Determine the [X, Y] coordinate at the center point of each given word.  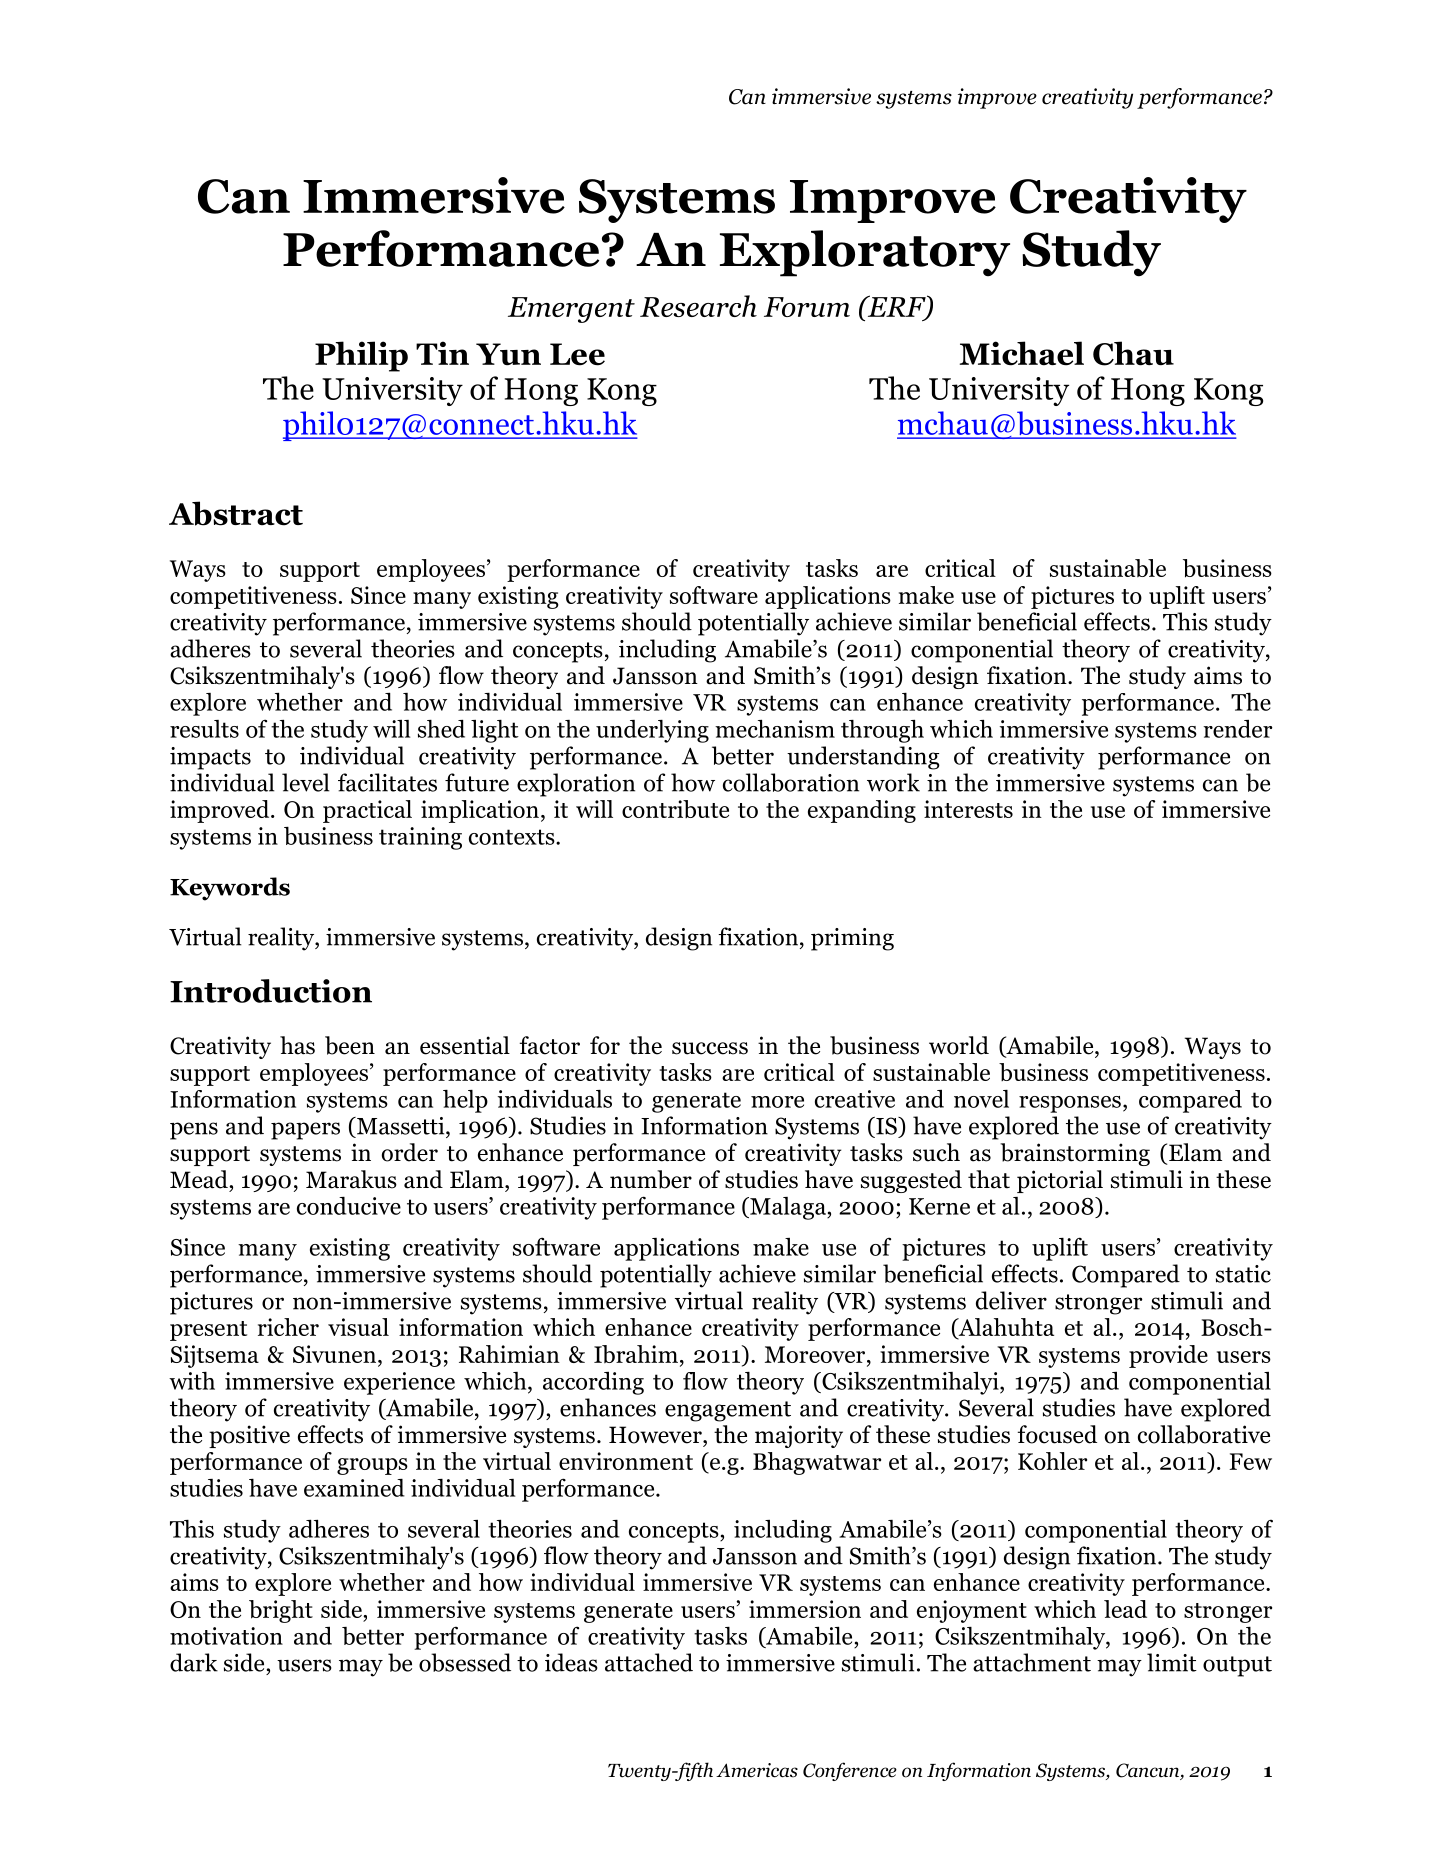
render [1238, 729]
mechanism [775, 728]
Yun [508, 354]
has [297, 1045]
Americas [757, 1770]
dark [194, 1662]
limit [1172, 1662]
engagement [728, 1411]
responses [1070, 1104]
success [710, 1048]
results [204, 729]
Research [698, 306]
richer [288, 1327]
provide [1168, 1356]
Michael [1022, 353]
